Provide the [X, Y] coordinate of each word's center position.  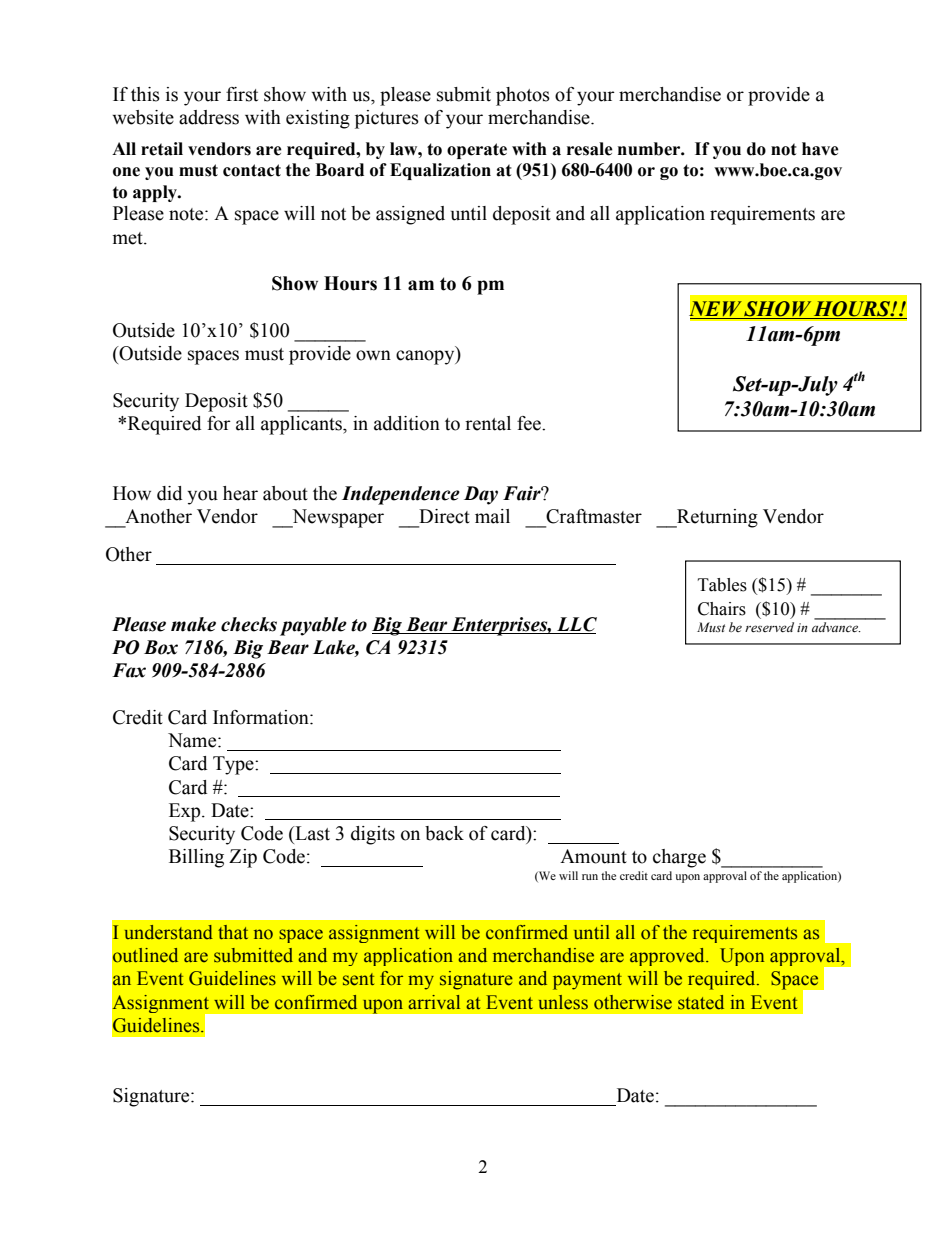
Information [262, 717]
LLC [577, 624]
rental [488, 423]
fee [530, 423]
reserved [769, 627]
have [820, 149]
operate [477, 151]
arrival [434, 1002]
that [233, 932]
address [209, 117]
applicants [302, 425]
